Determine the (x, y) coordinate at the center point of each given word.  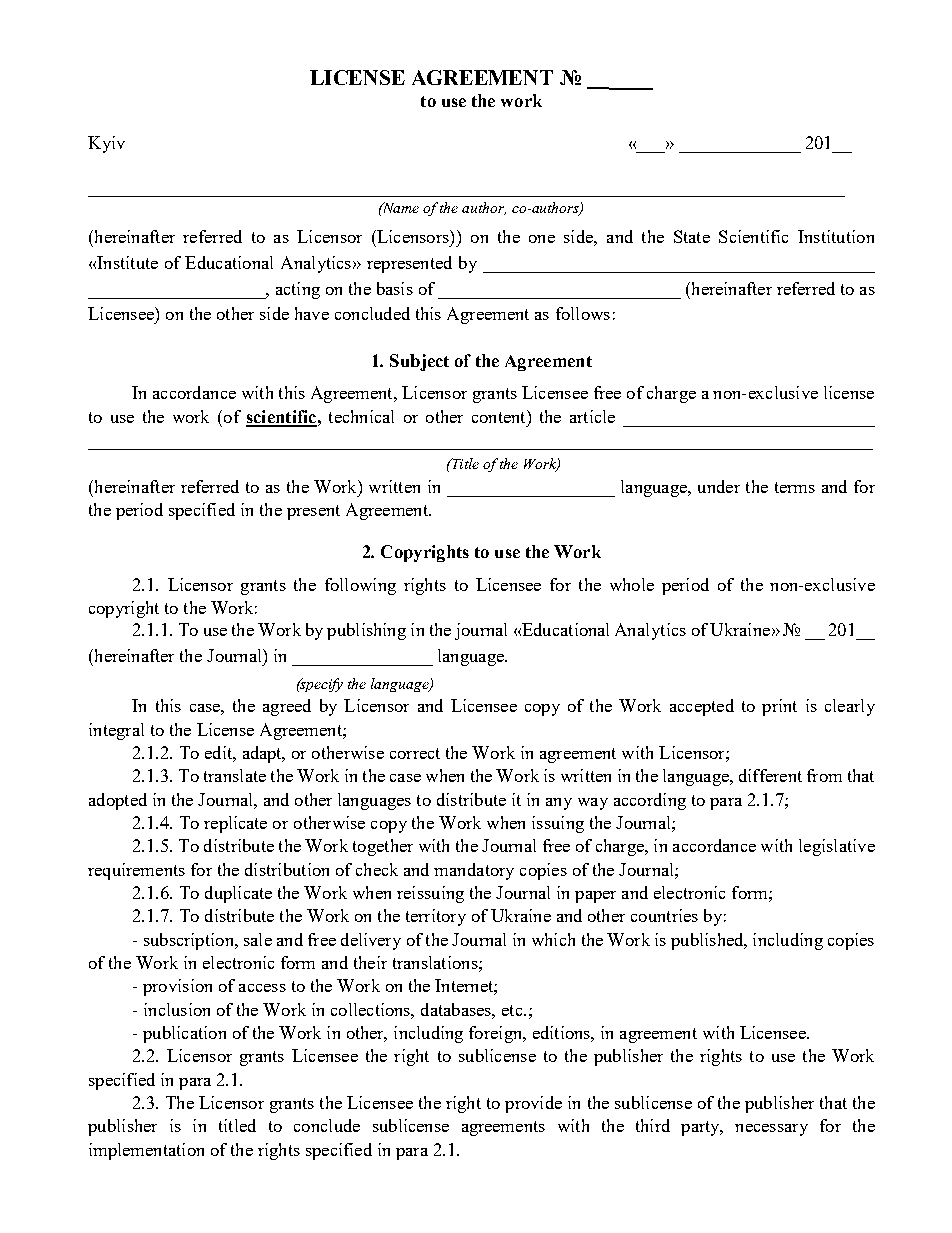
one (542, 239)
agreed (287, 707)
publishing (366, 631)
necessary (771, 1130)
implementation (146, 1151)
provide (533, 1104)
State (692, 236)
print (779, 707)
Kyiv (106, 144)
